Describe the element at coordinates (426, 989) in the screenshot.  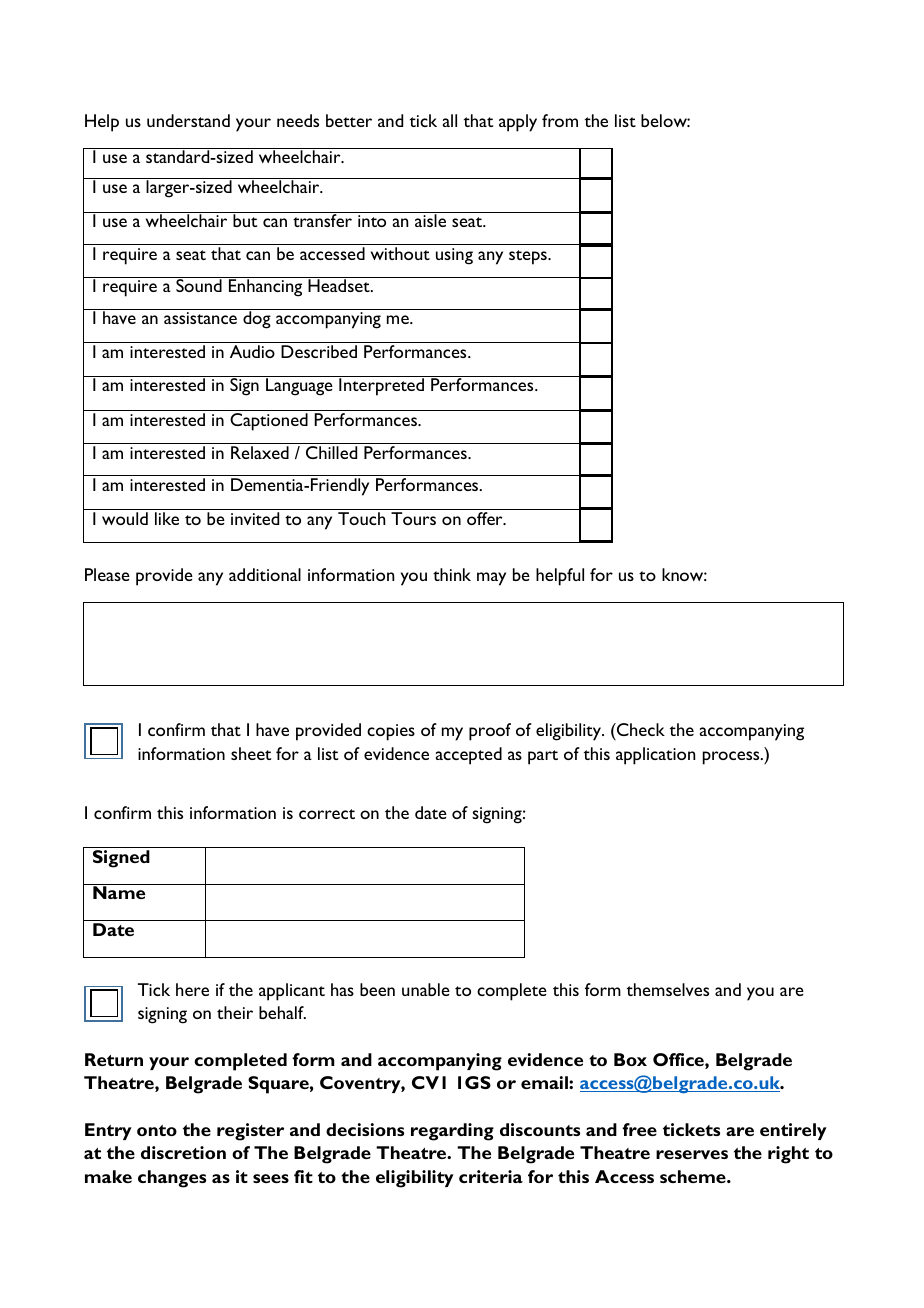
I see `unable` at that location.
